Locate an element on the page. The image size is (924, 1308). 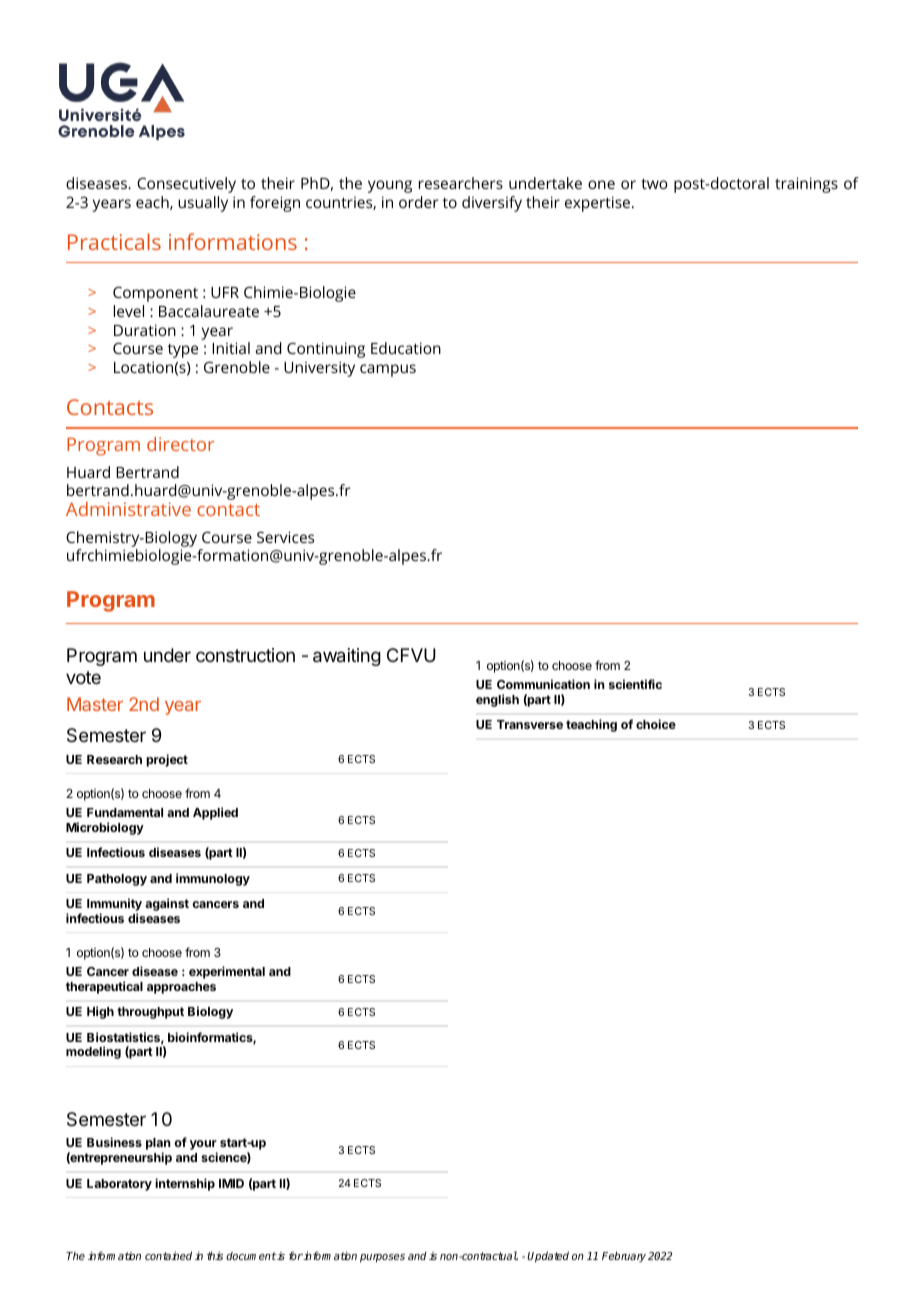
Administrative is located at coordinates (128, 509).
